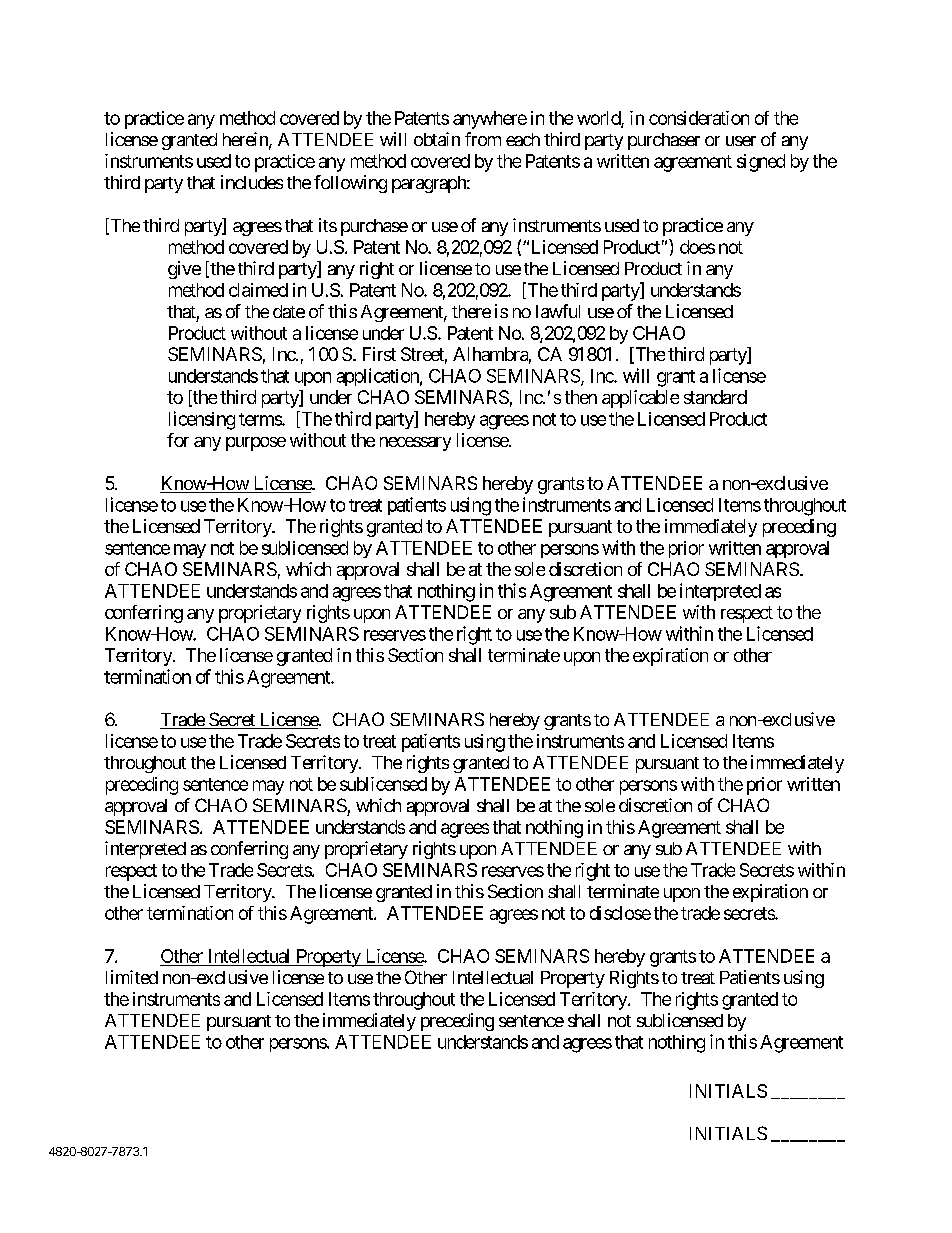 The height and width of the screenshot is (1233, 952). I want to click on obtain, so click(437, 139).
